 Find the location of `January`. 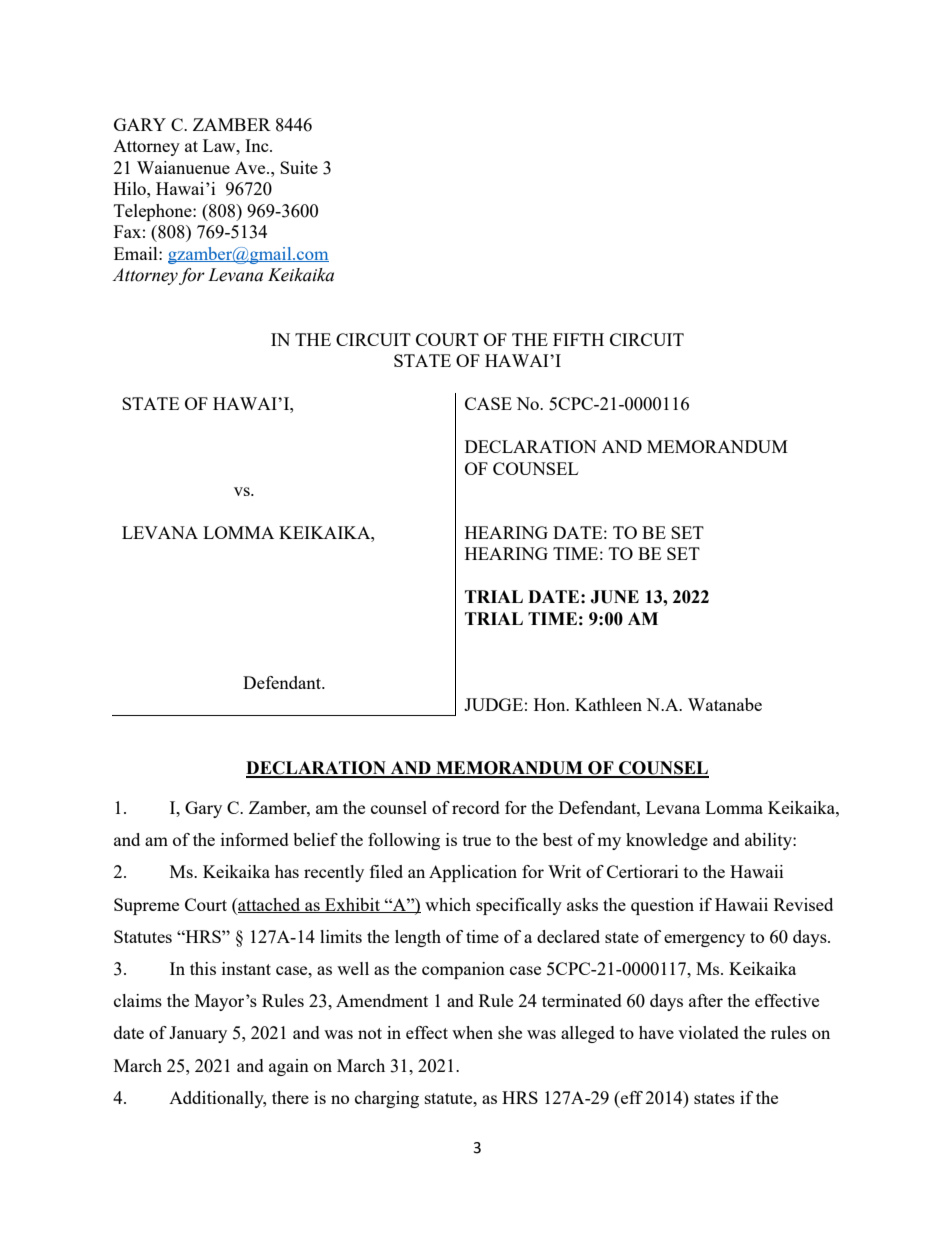

January is located at coordinates (198, 1034).
